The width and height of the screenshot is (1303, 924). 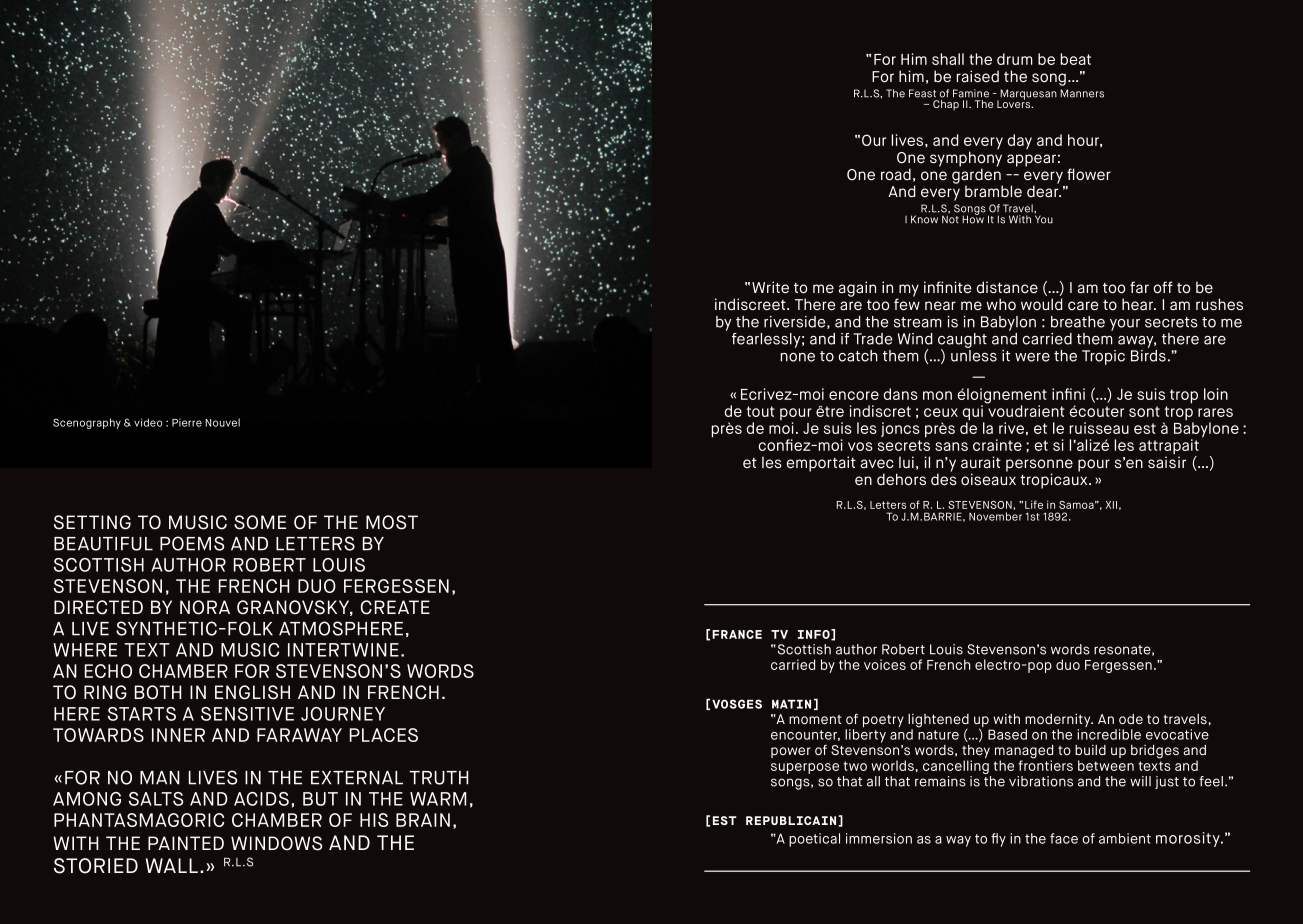 What do you see at coordinates (186, 843) in the screenshot?
I see `PAINTED` at bounding box center [186, 843].
